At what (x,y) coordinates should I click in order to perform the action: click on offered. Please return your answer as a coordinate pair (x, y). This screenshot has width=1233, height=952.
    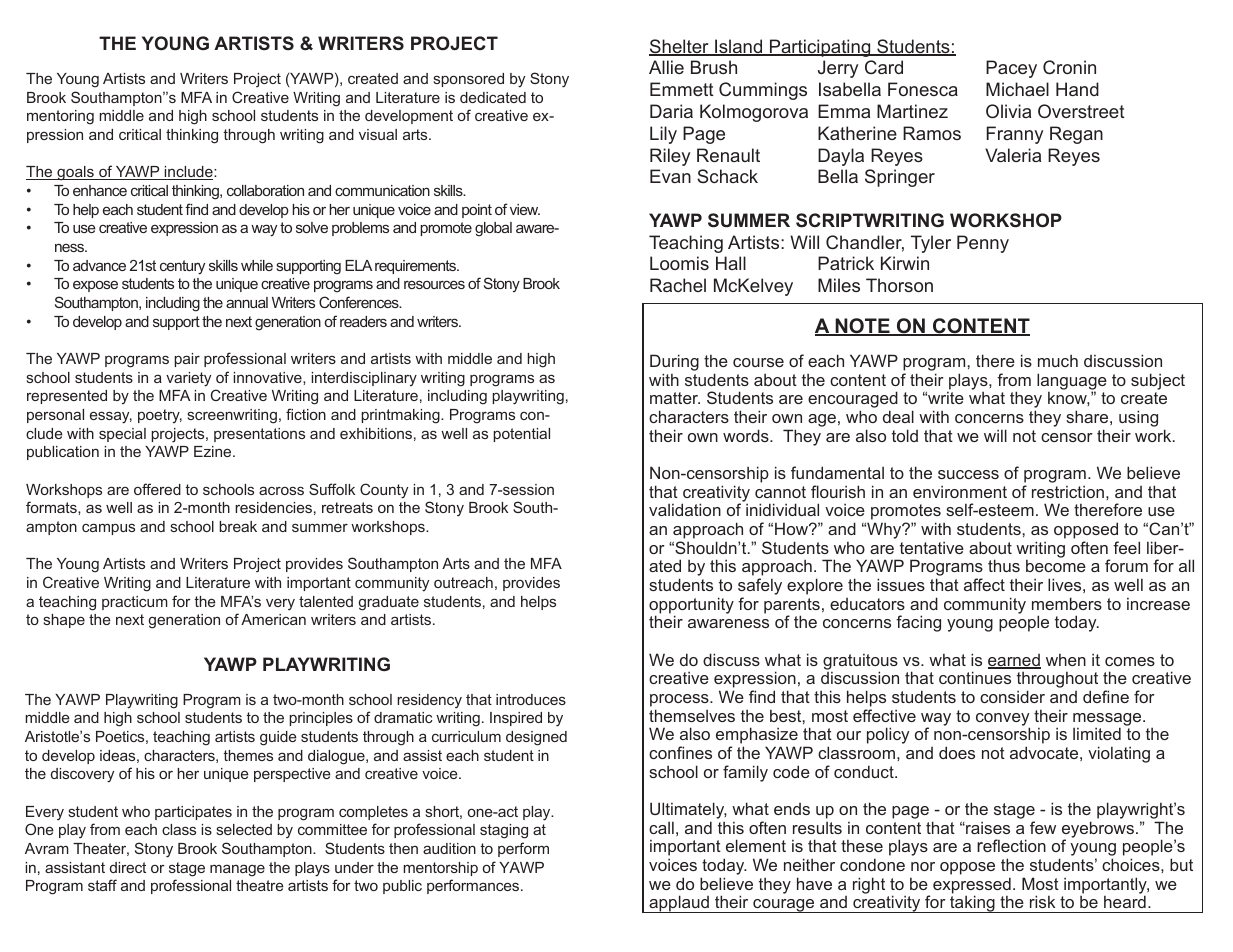
    Looking at the image, I should click on (157, 489).
